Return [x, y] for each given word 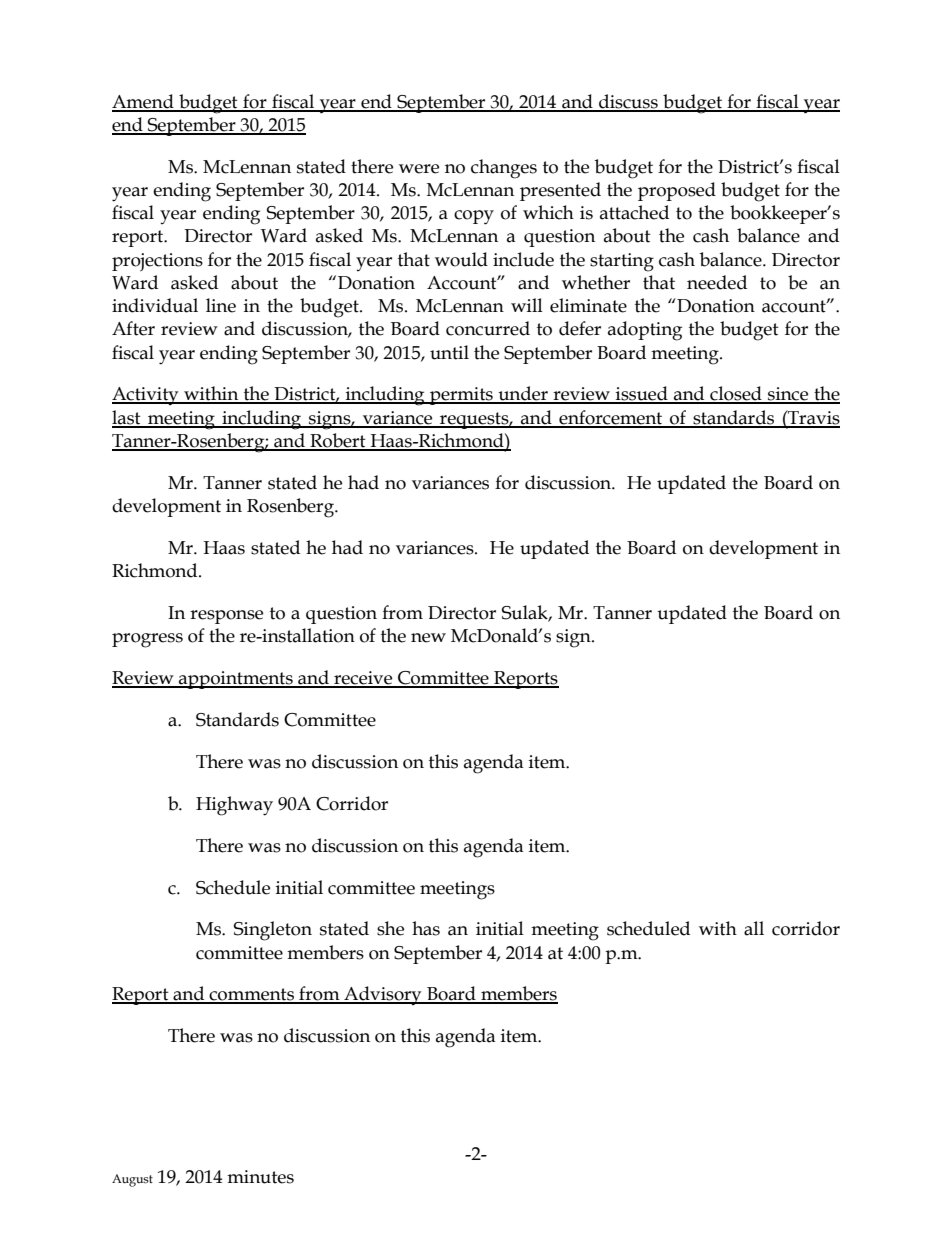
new [428, 638]
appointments [236, 680]
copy [474, 217]
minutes [260, 1177]
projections [157, 262]
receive [363, 679]
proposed [677, 191]
